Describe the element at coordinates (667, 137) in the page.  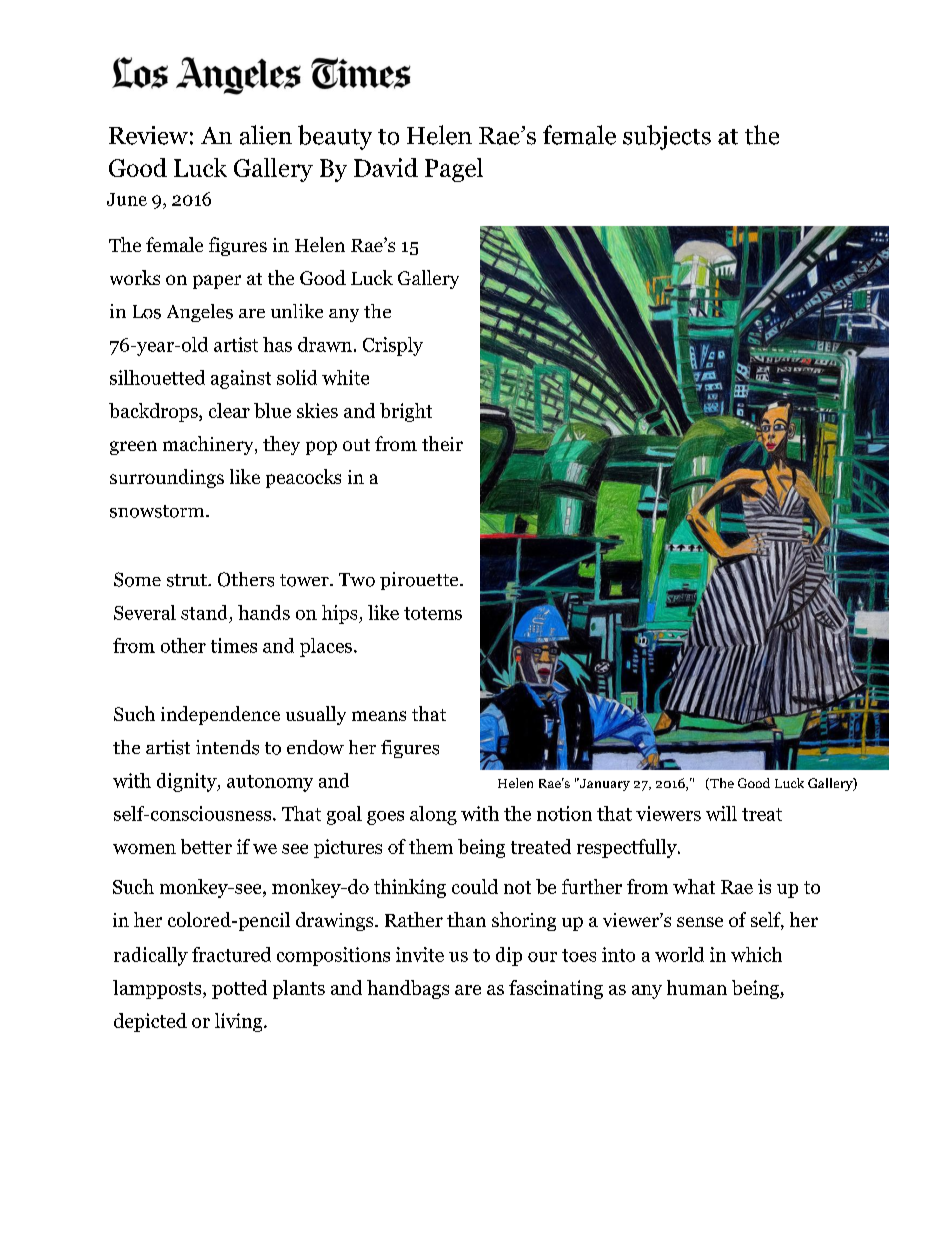
I see `subjects` at that location.
